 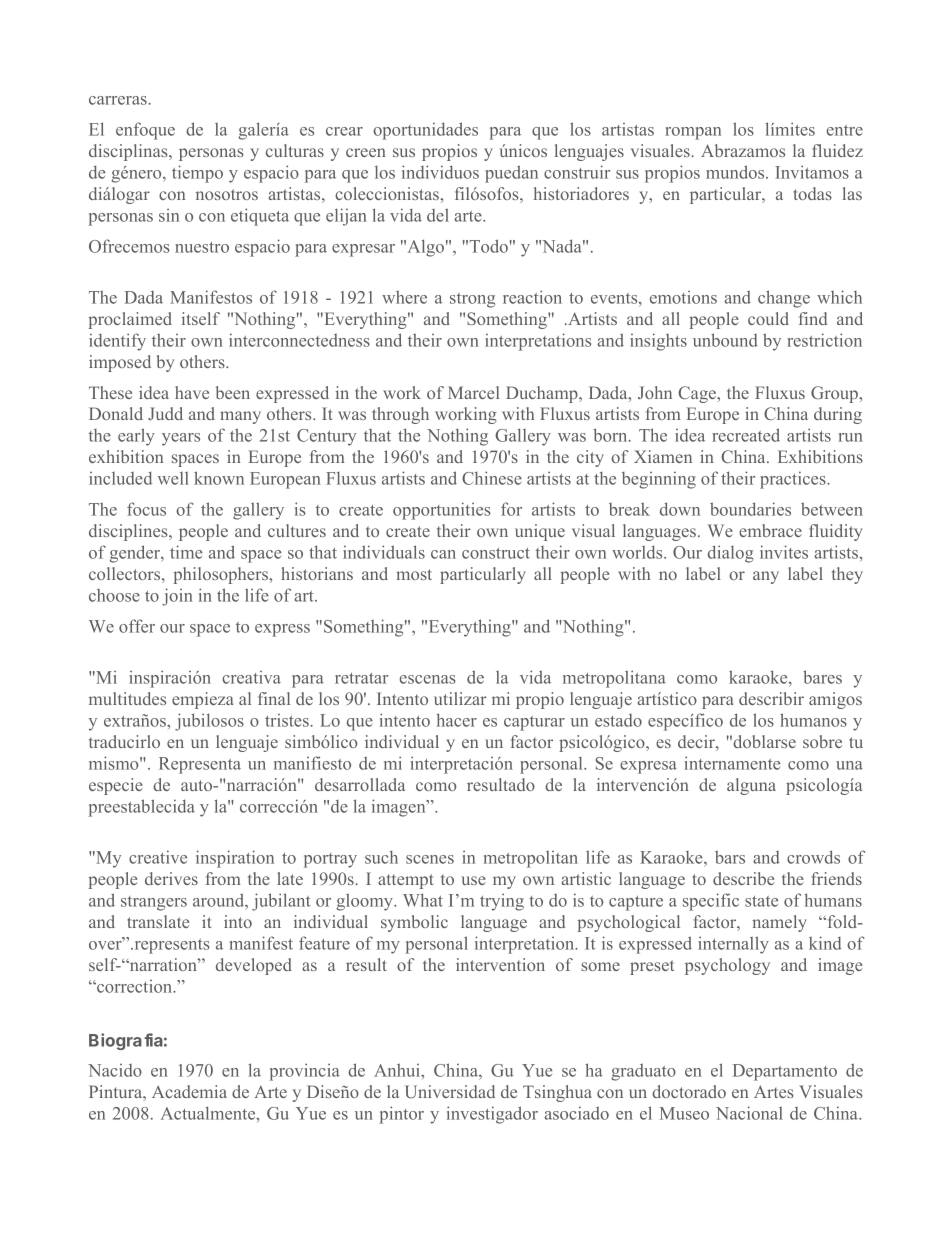 What do you see at coordinates (813, 193) in the screenshot?
I see `todas` at bounding box center [813, 193].
